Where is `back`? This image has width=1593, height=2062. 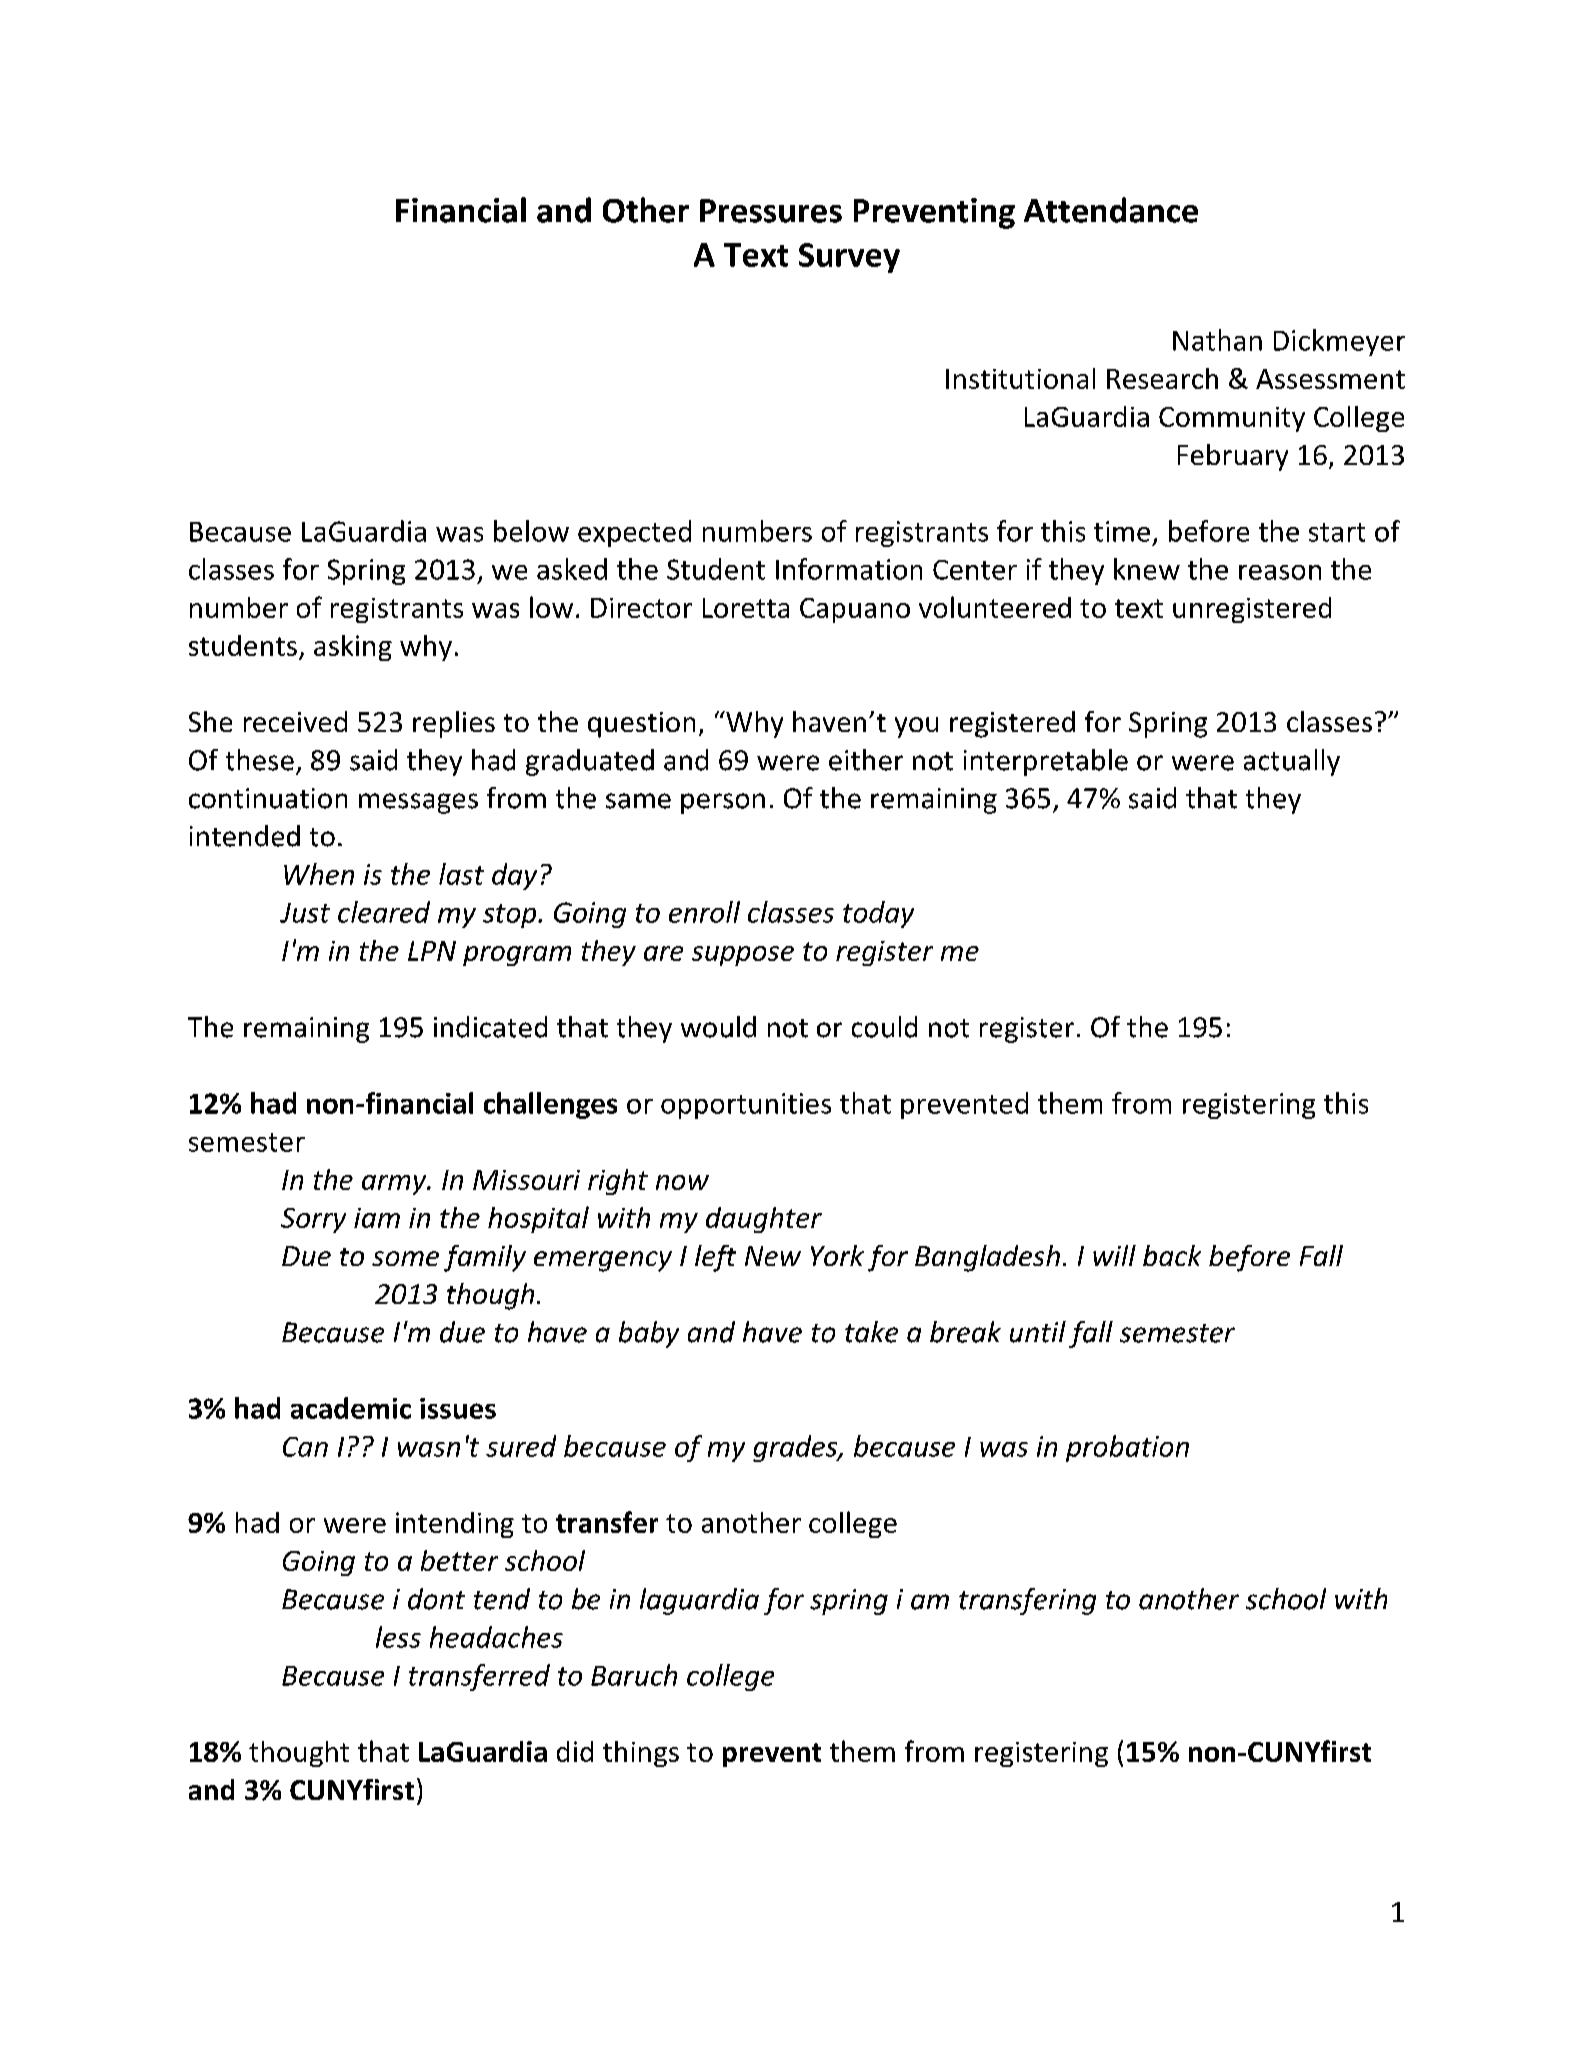 back is located at coordinates (1172, 1255).
